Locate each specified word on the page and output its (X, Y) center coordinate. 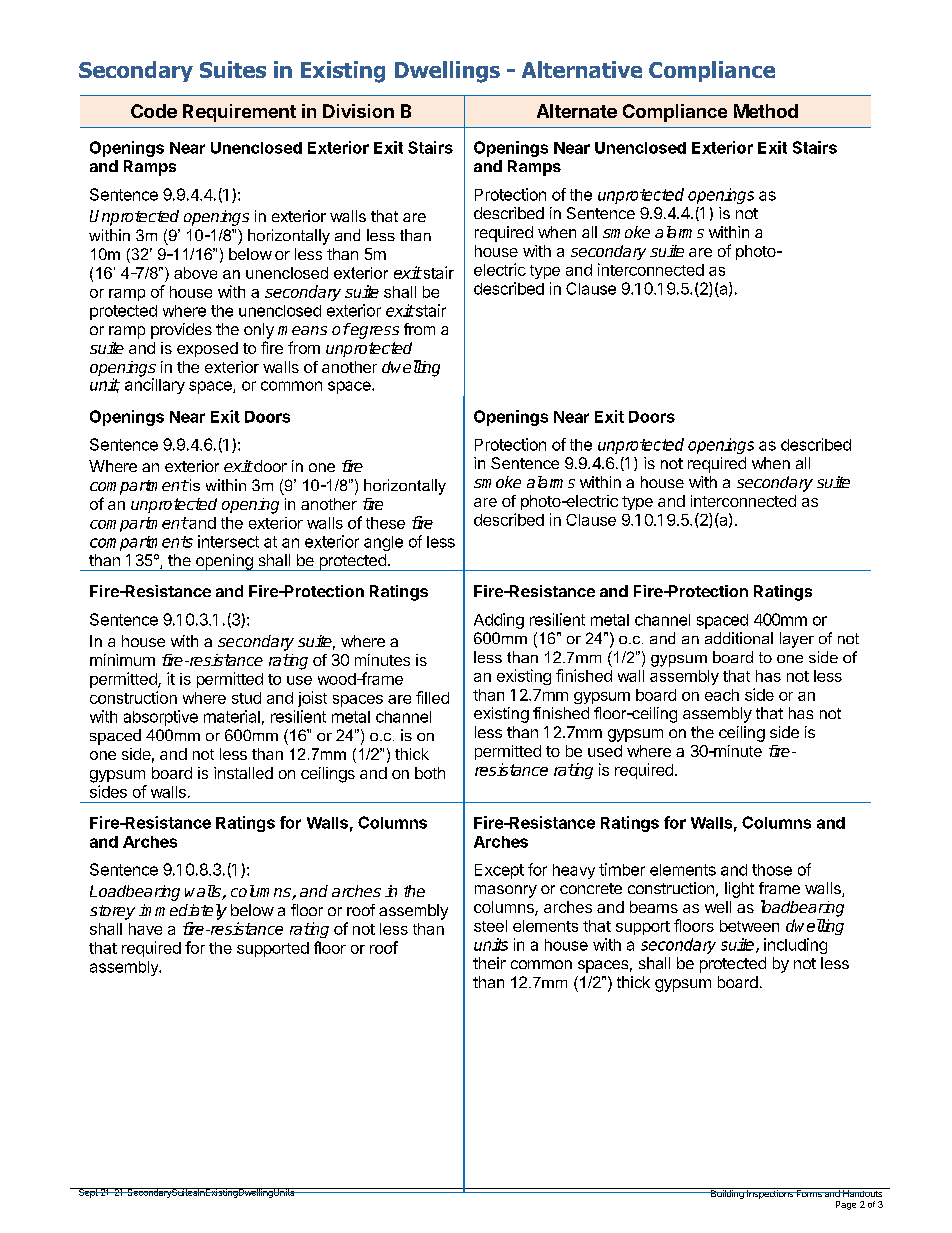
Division (358, 111)
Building (727, 1193)
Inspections (770, 1193)
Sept (87, 1193)
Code (154, 111)
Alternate (577, 111)
